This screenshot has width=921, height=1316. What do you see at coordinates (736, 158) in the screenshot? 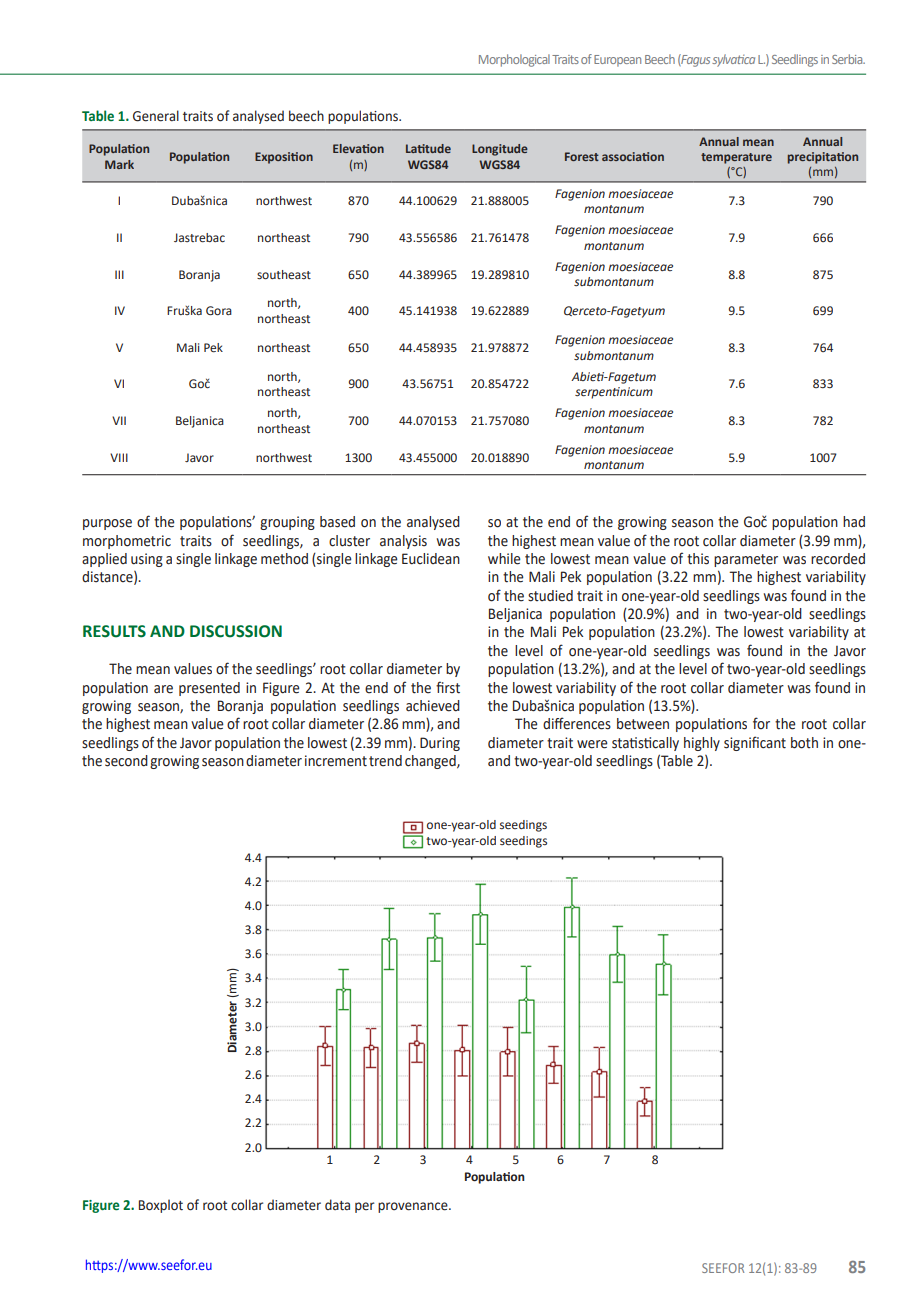
I see `temperature` at bounding box center [736, 158].
